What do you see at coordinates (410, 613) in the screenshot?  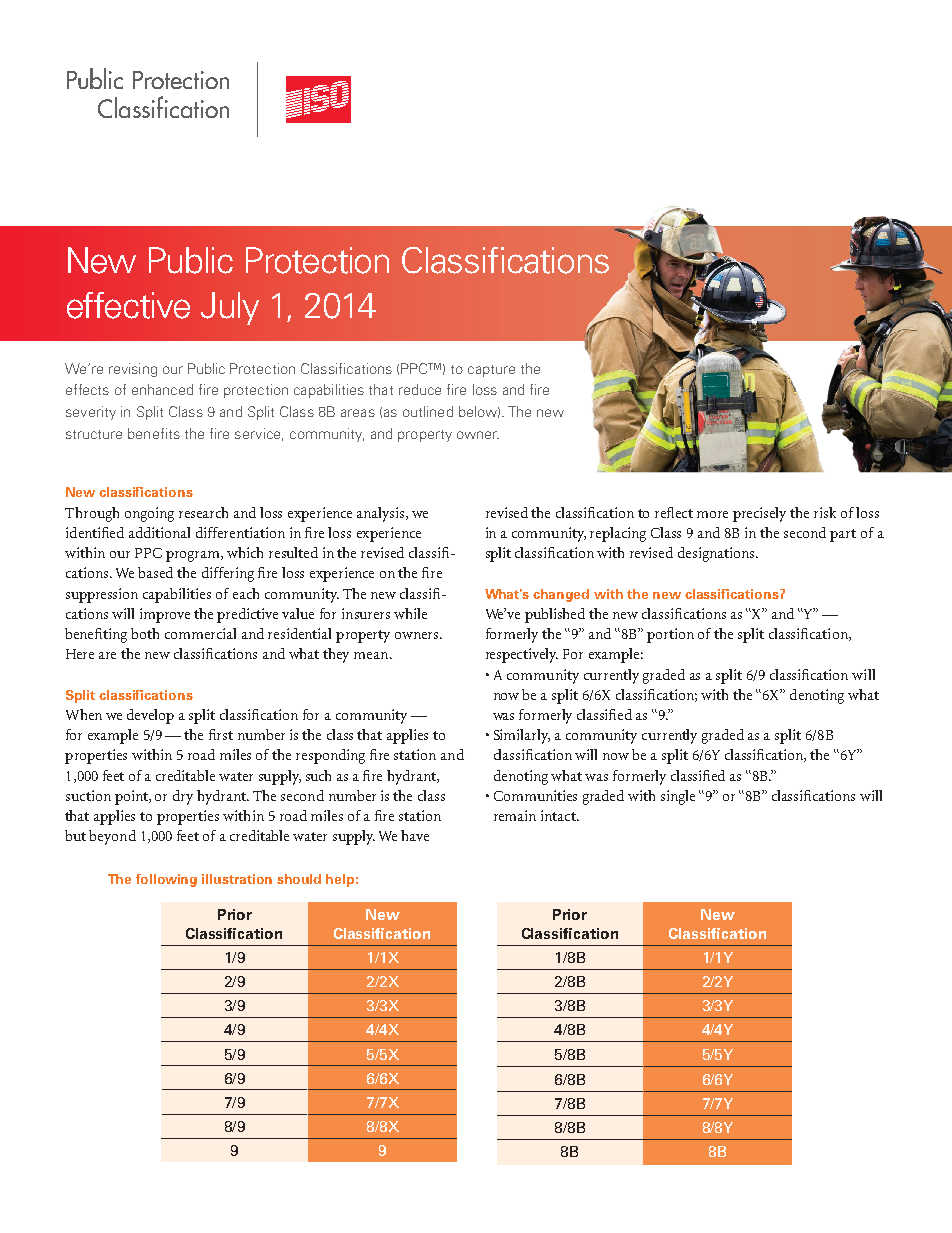 I see `while` at bounding box center [410, 613].
